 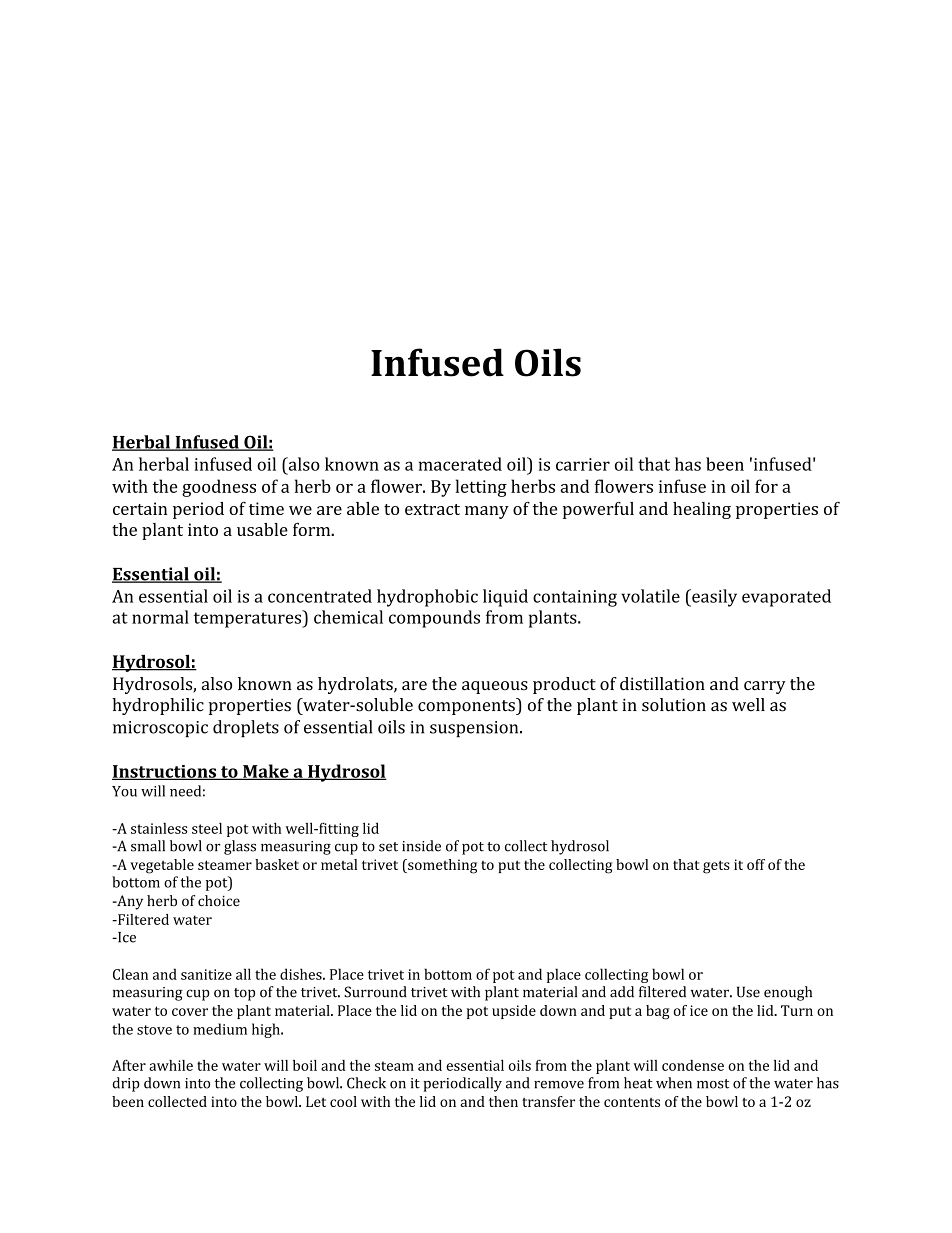 I want to click on hydrophilic, so click(x=158, y=706).
